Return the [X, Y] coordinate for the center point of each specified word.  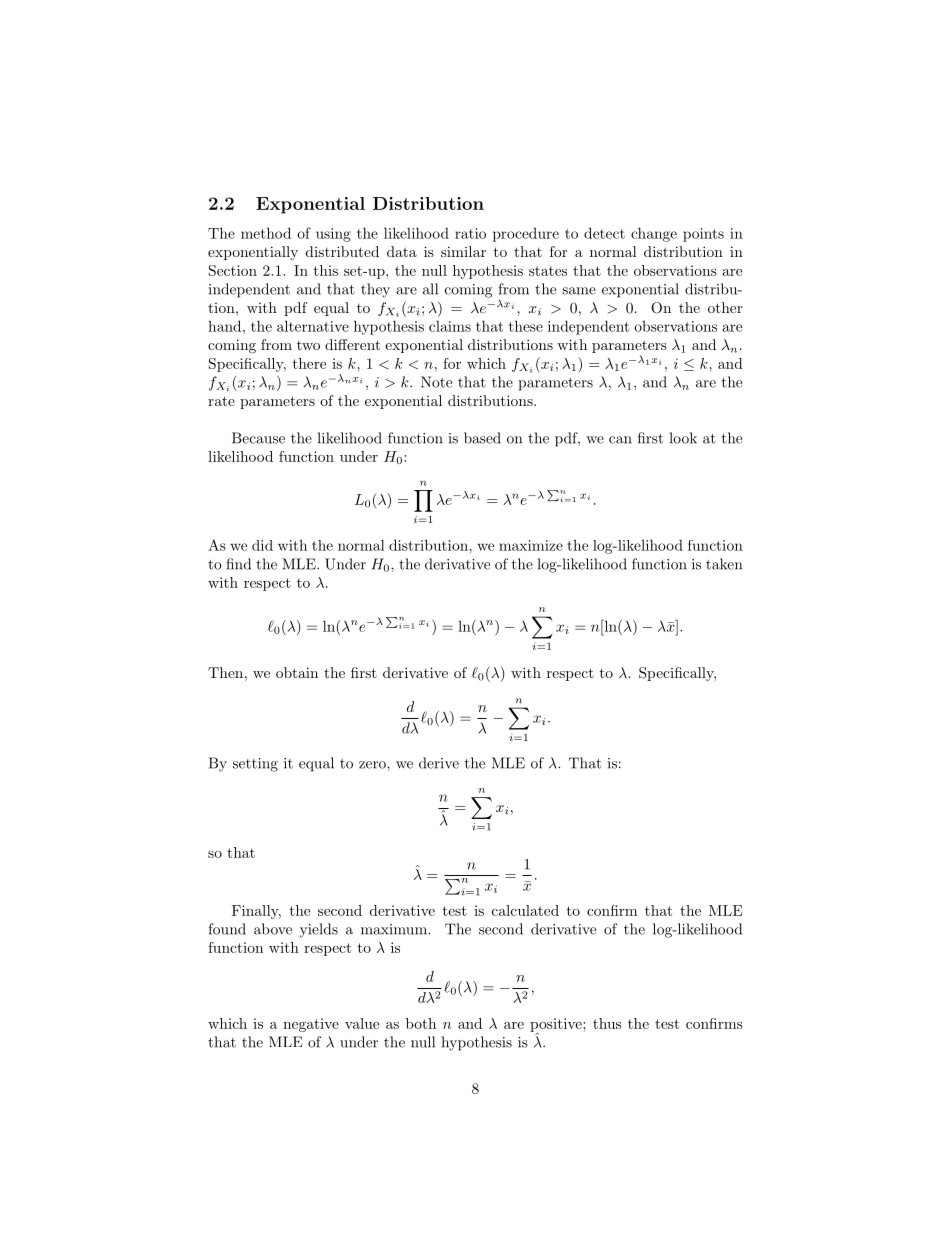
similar [463, 251]
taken [724, 564]
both [421, 1023]
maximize [531, 545]
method [266, 233]
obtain [297, 672]
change [654, 234]
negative [311, 1025]
